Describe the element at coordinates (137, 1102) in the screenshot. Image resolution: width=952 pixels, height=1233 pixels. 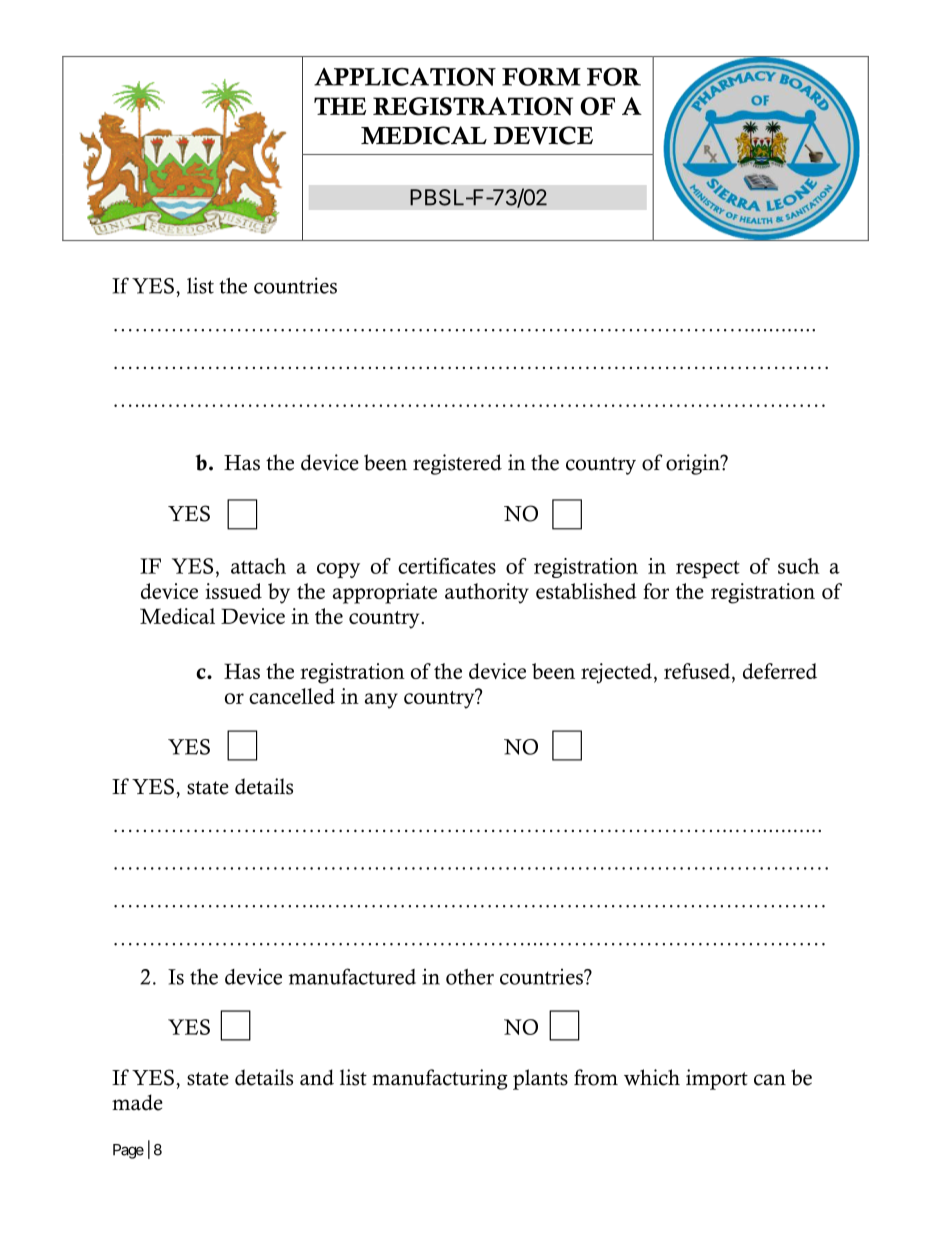
I see `made` at that location.
